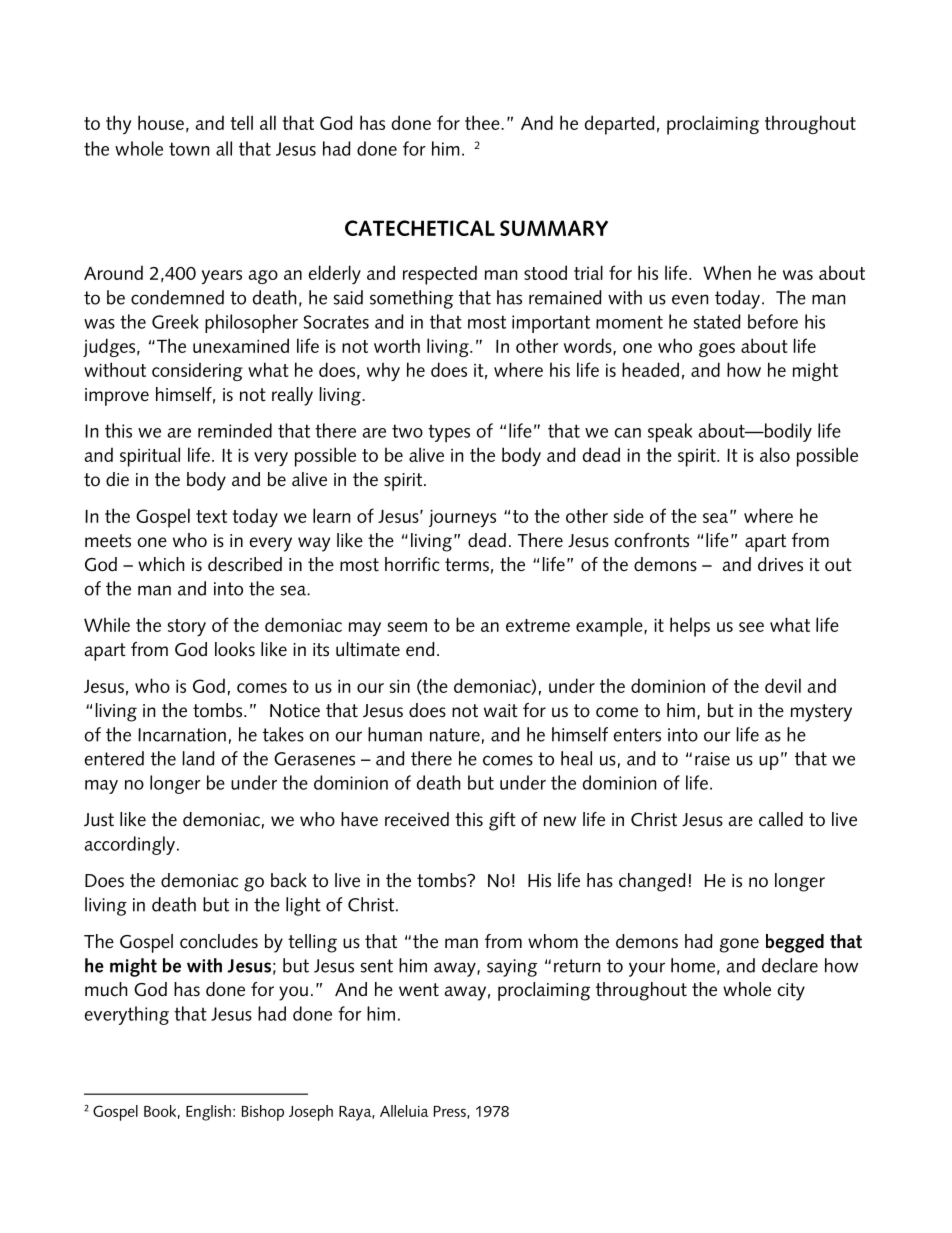 Image resolution: width=952 pixels, height=1233 pixels. Describe the element at coordinates (483, 122) in the document. I see `thee` at that location.
